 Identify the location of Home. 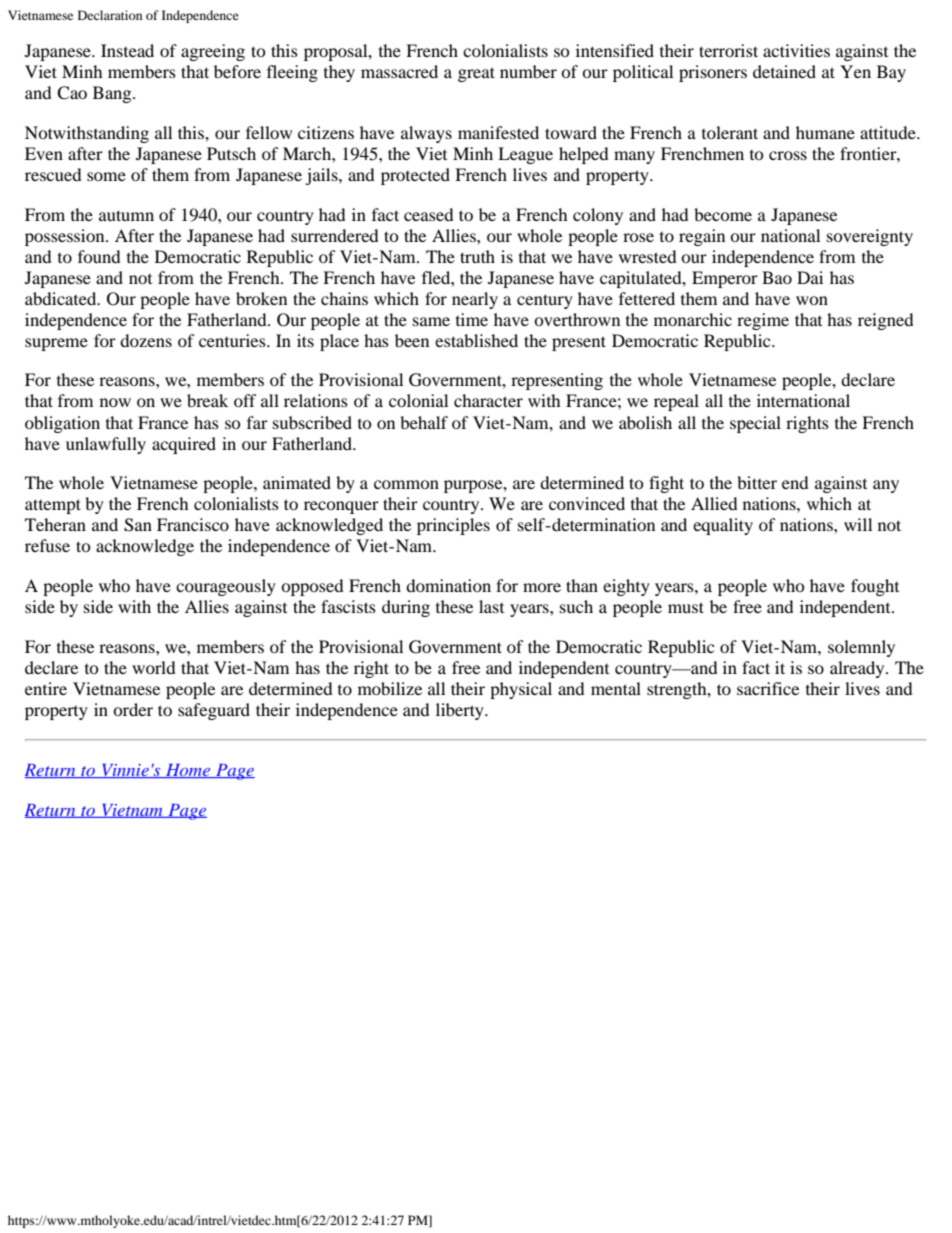
(187, 771).
